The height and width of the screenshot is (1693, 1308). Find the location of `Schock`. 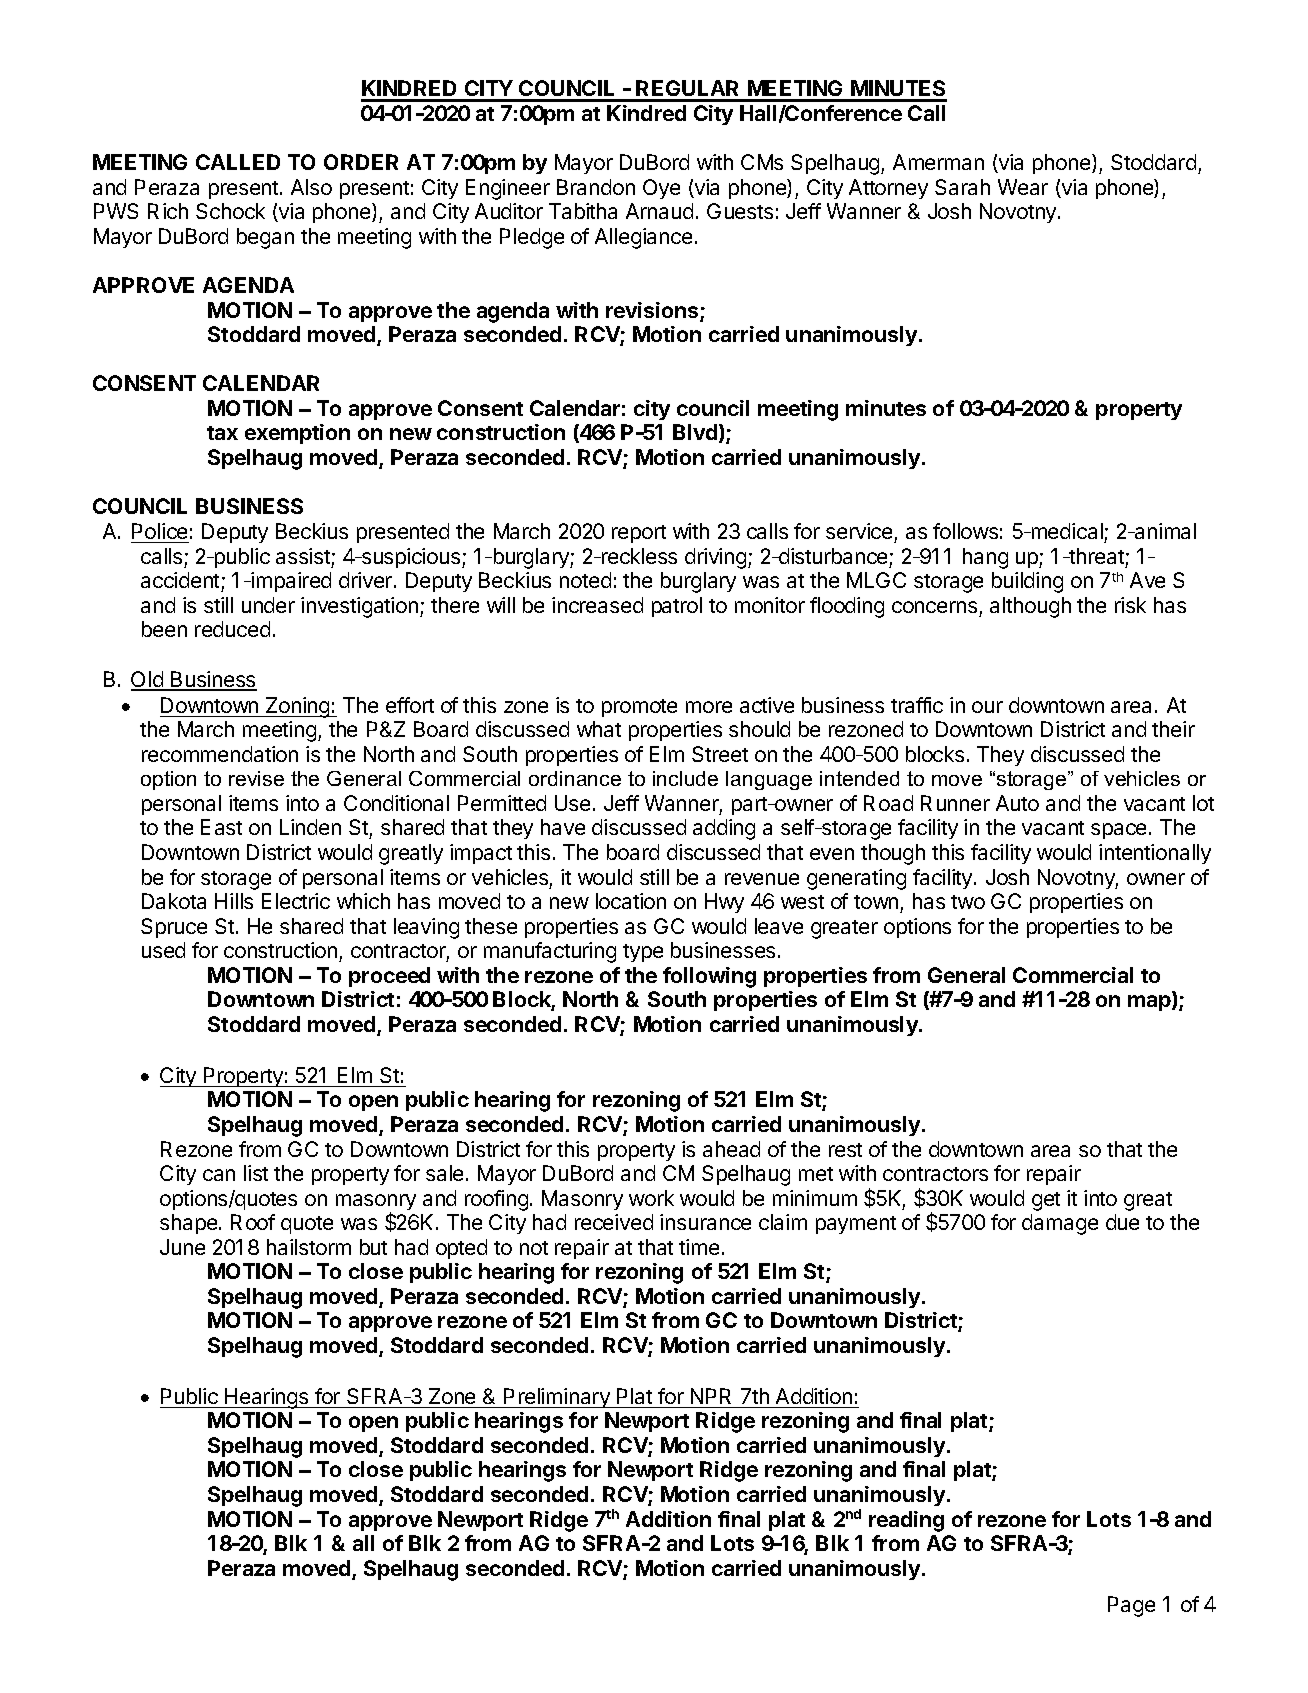

Schock is located at coordinates (230, 211).
